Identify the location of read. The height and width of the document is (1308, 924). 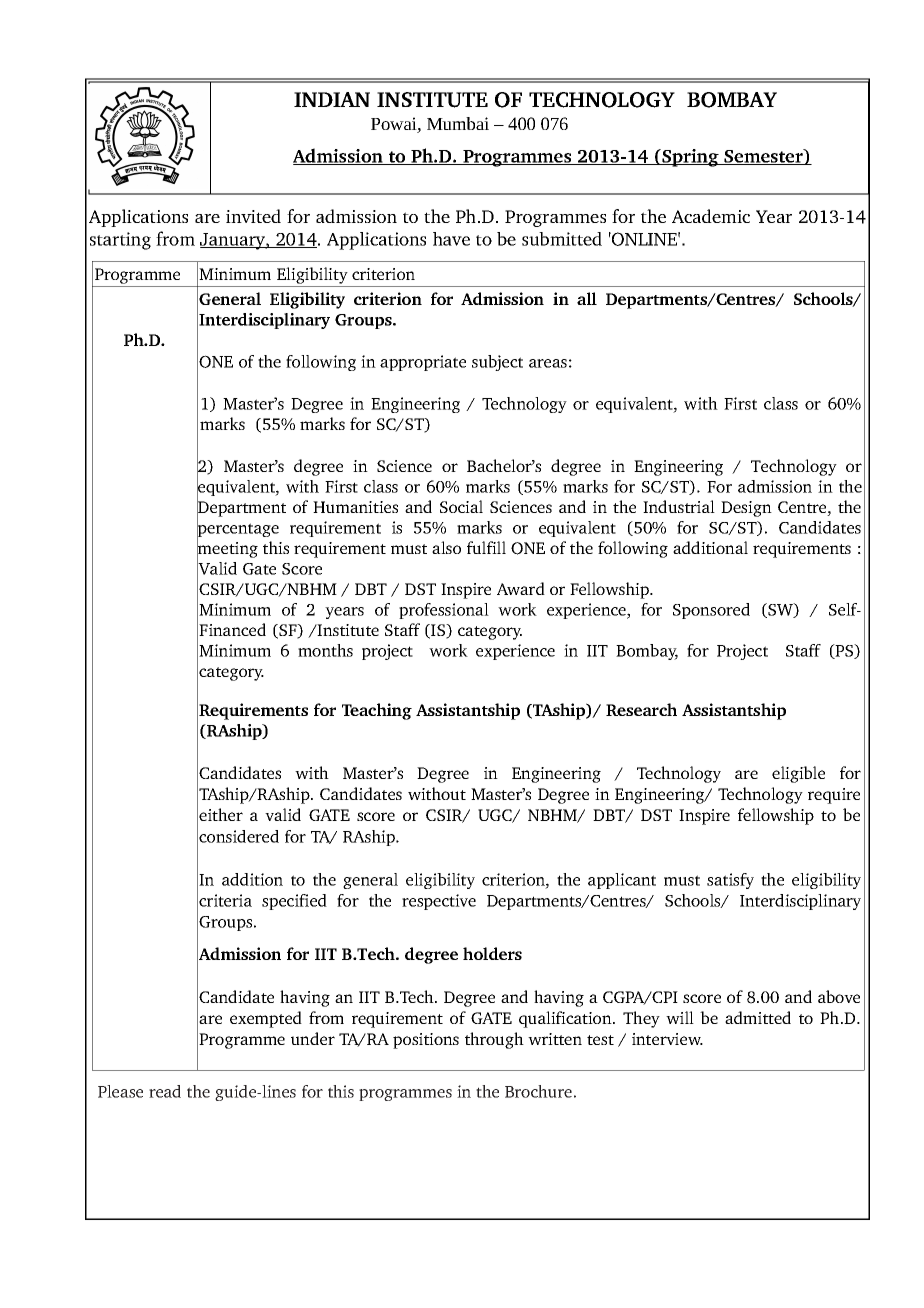
(165, 1091).
